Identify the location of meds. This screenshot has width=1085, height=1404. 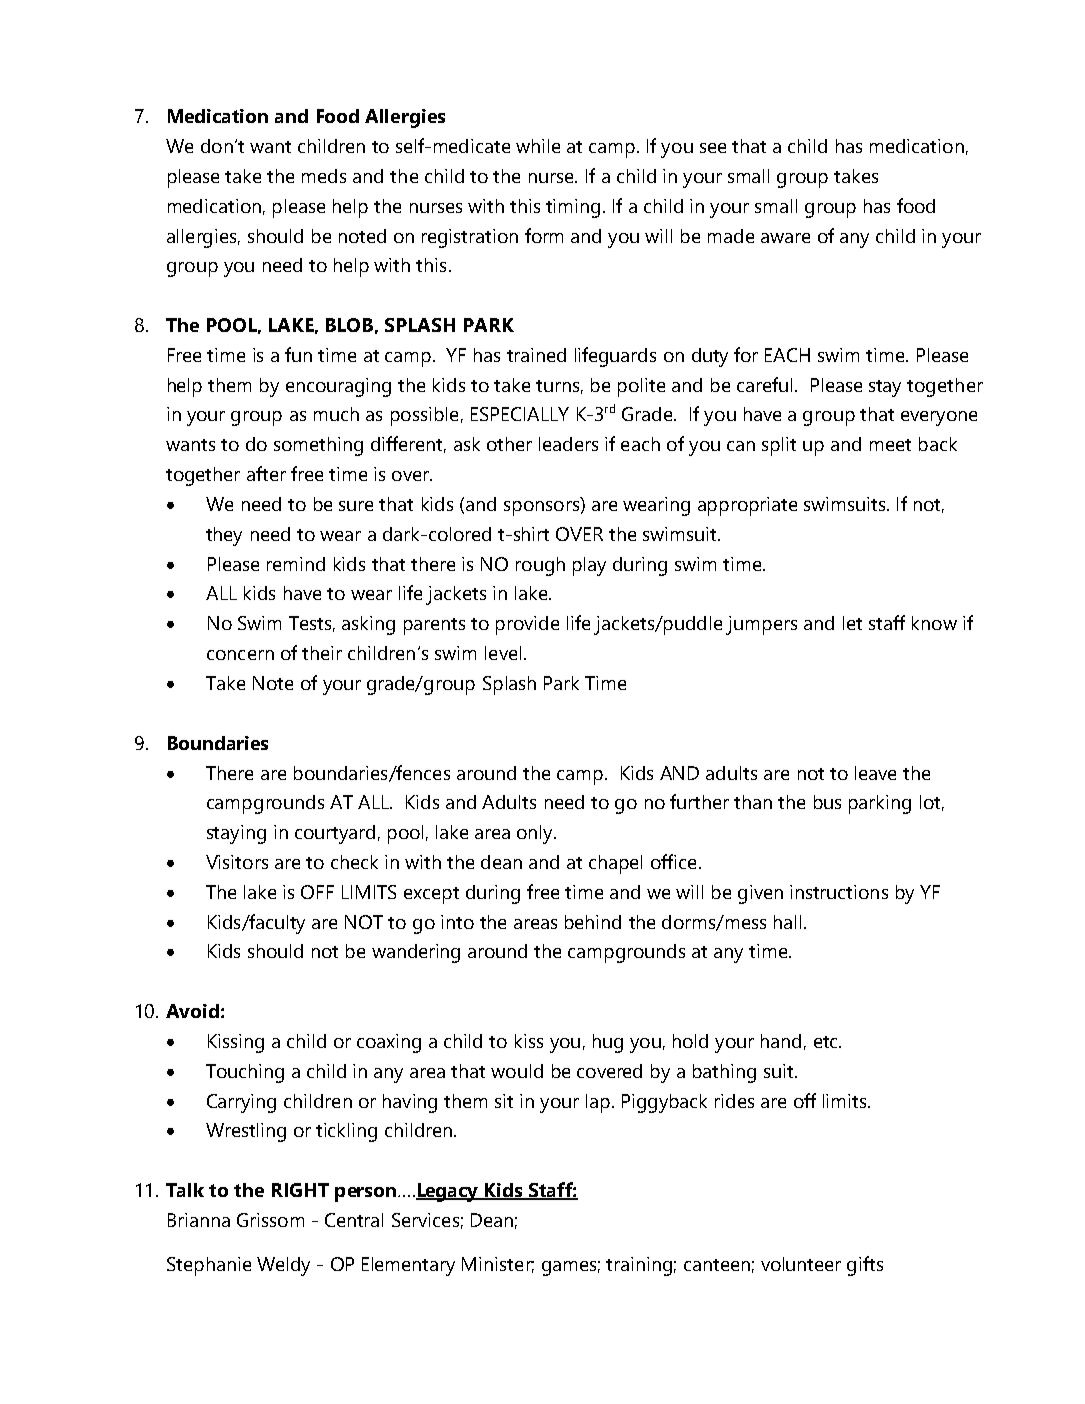
(324, 176).
